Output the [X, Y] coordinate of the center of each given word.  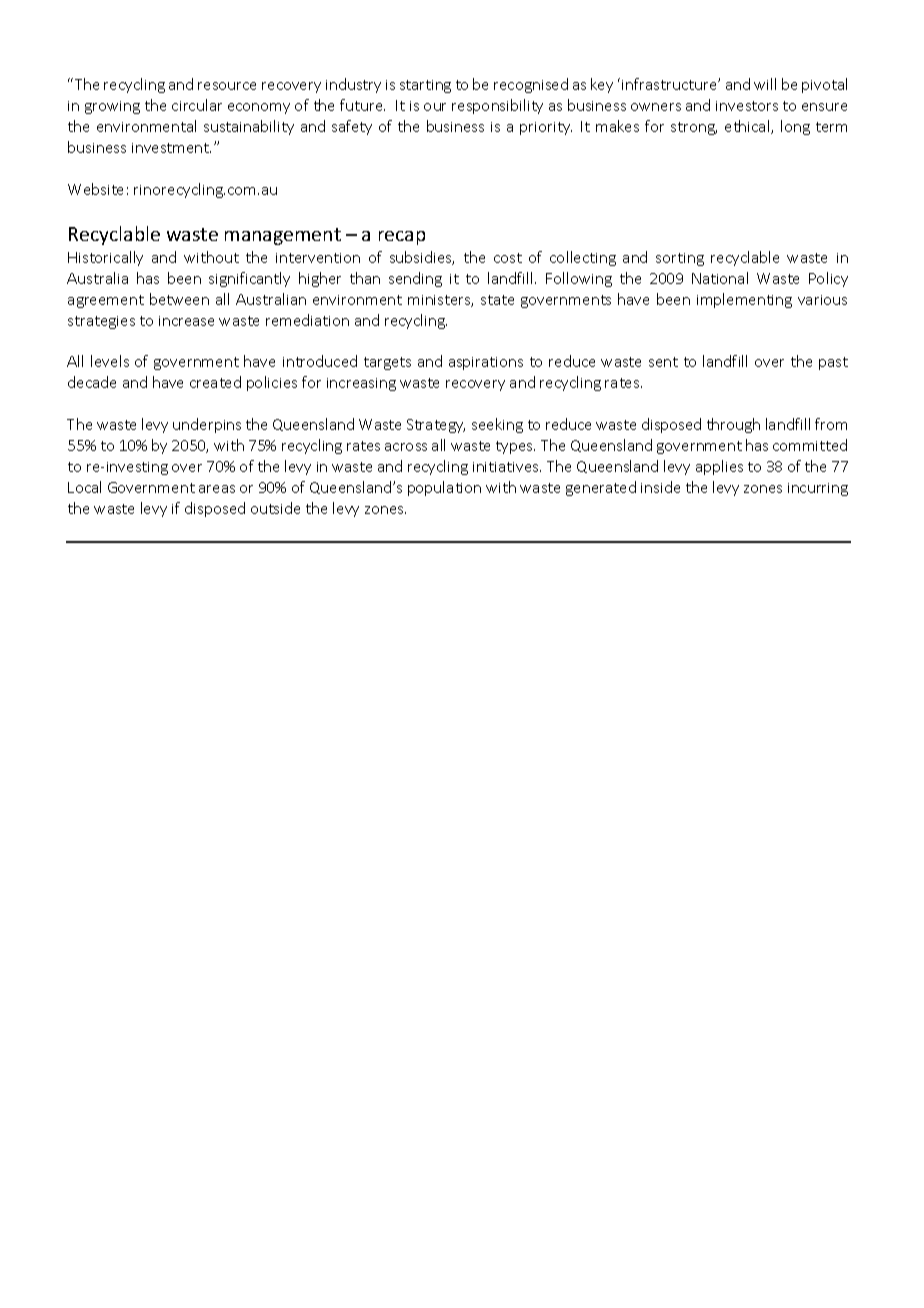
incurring [818, 489]
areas [217, 489]
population [444, 488]
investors [747, 106]
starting [425, 86]
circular [197, 105]
